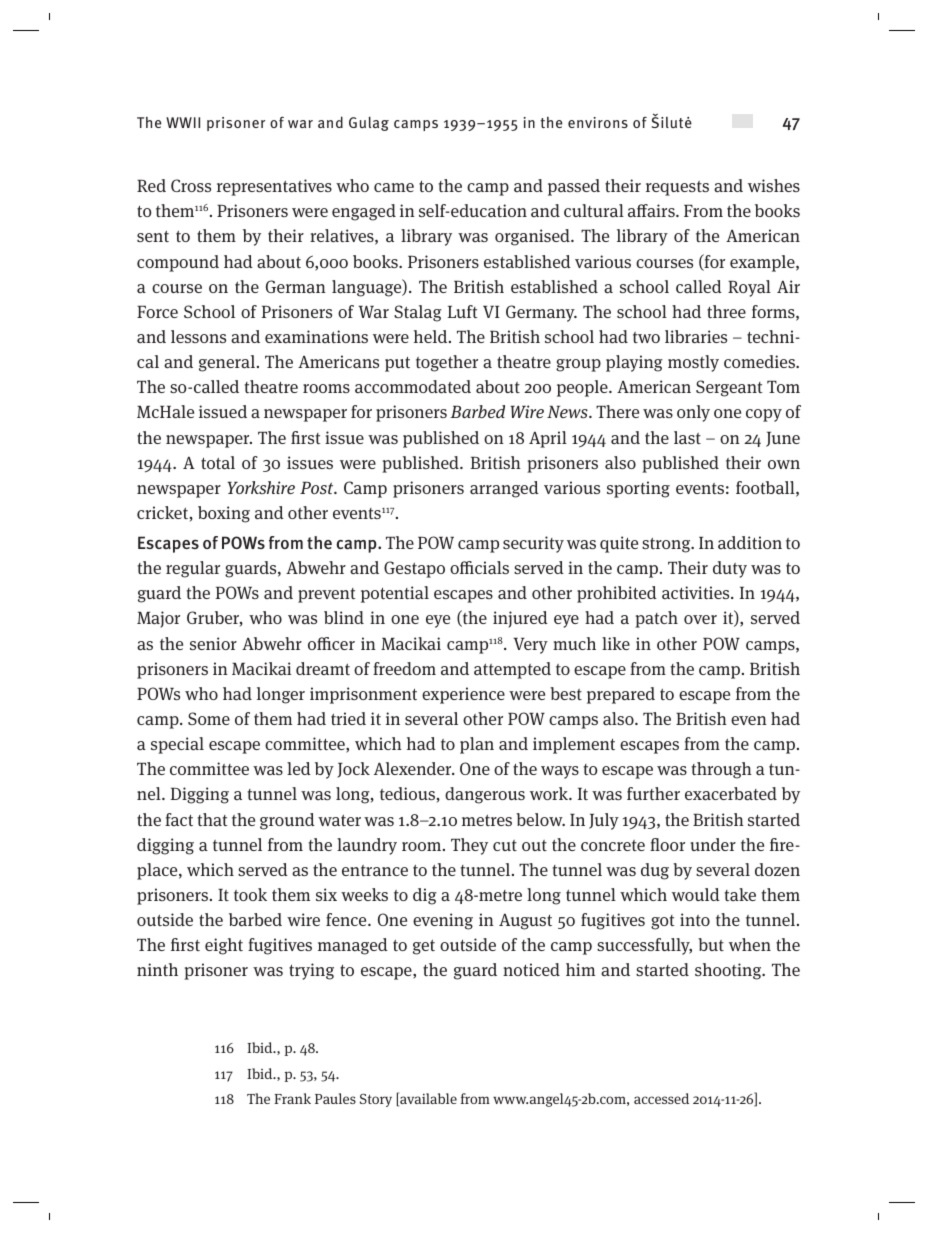 This screenshot has height=1233, width=952. Describe the element at coordinates (292, 1098) in the screenshot. I see `Frank` at that location.
